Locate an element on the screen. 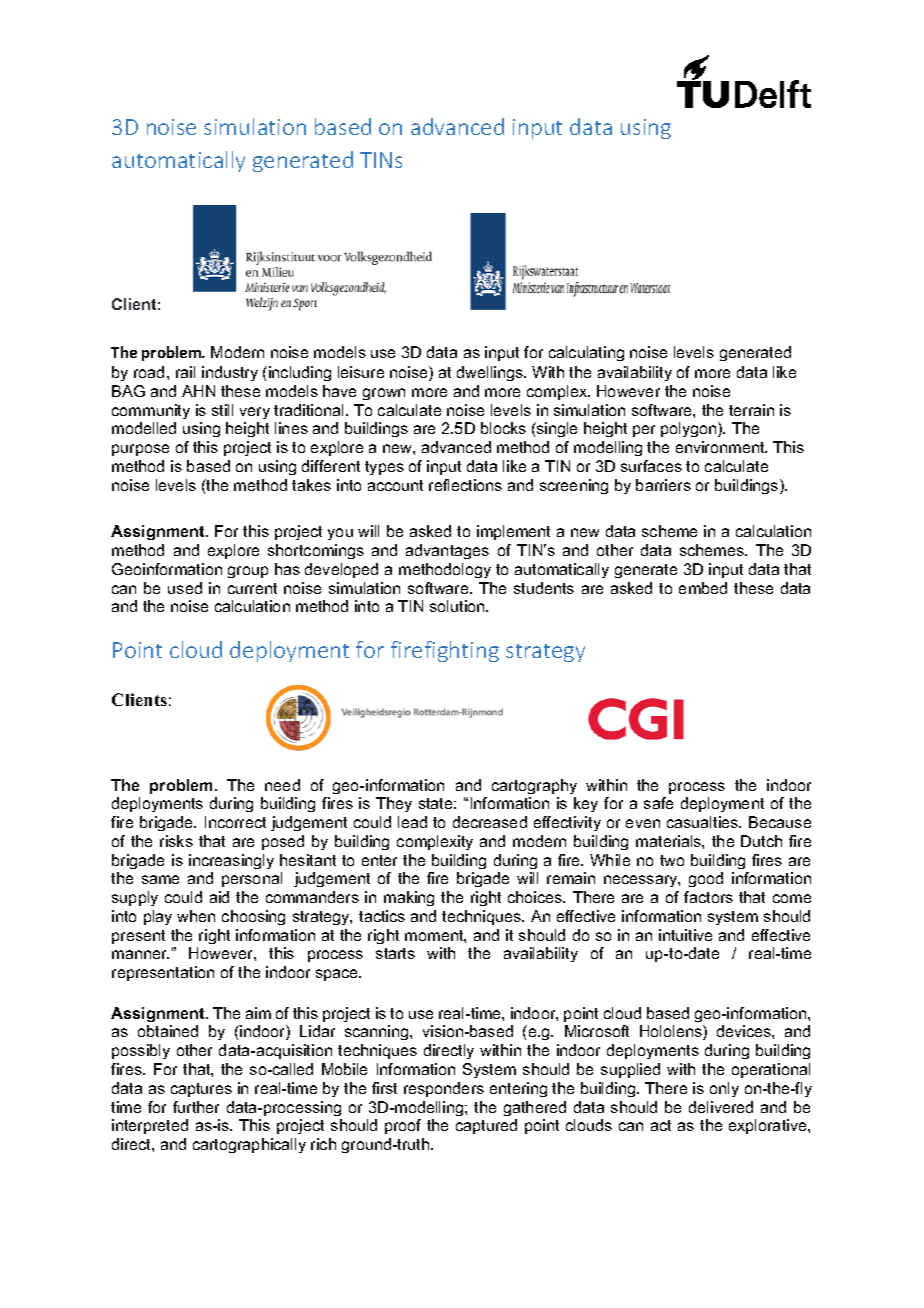 The image size is (924, 1308). group is located at coordinates (248, 572).
